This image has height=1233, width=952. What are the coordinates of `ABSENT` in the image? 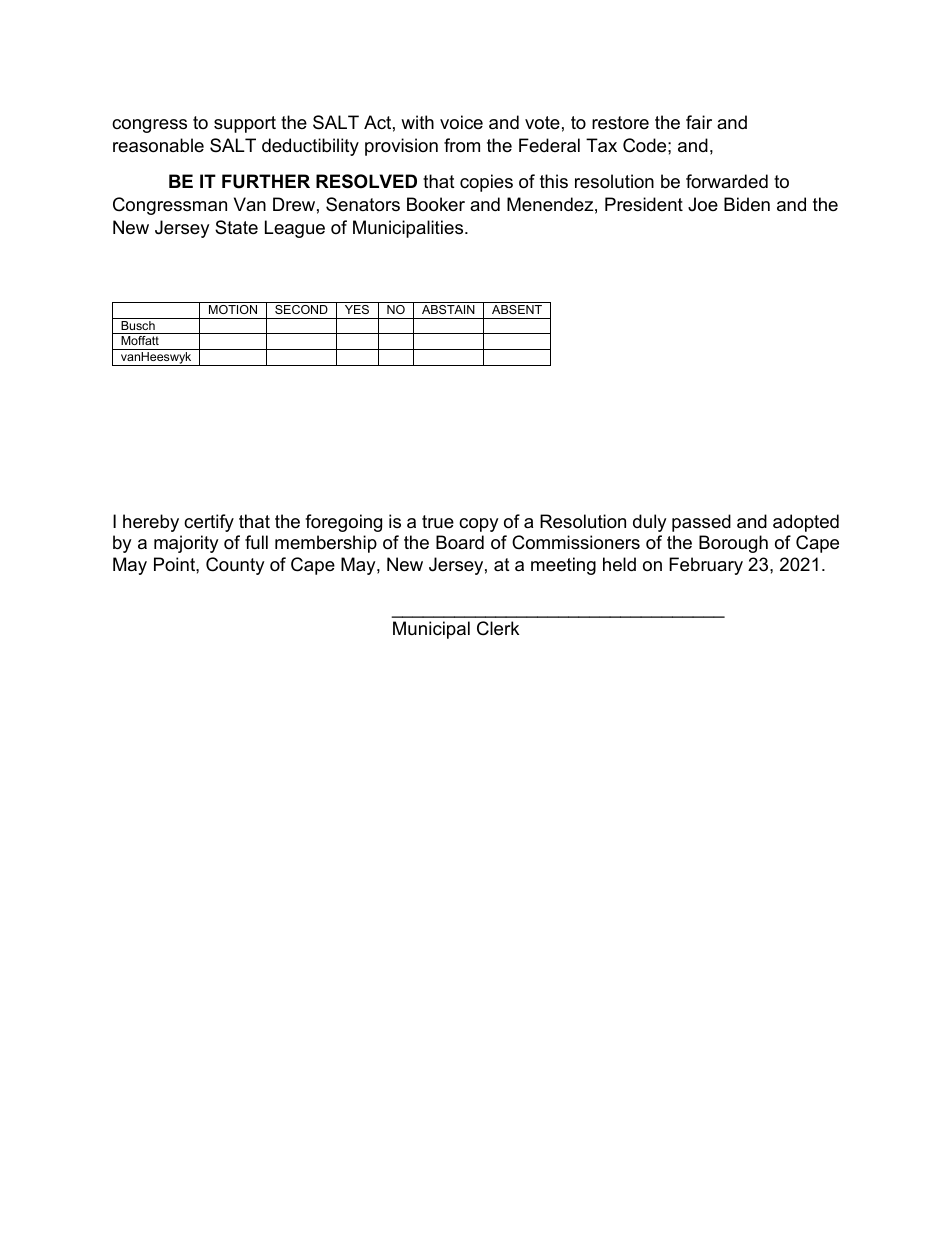 It's located at (517, 308).
